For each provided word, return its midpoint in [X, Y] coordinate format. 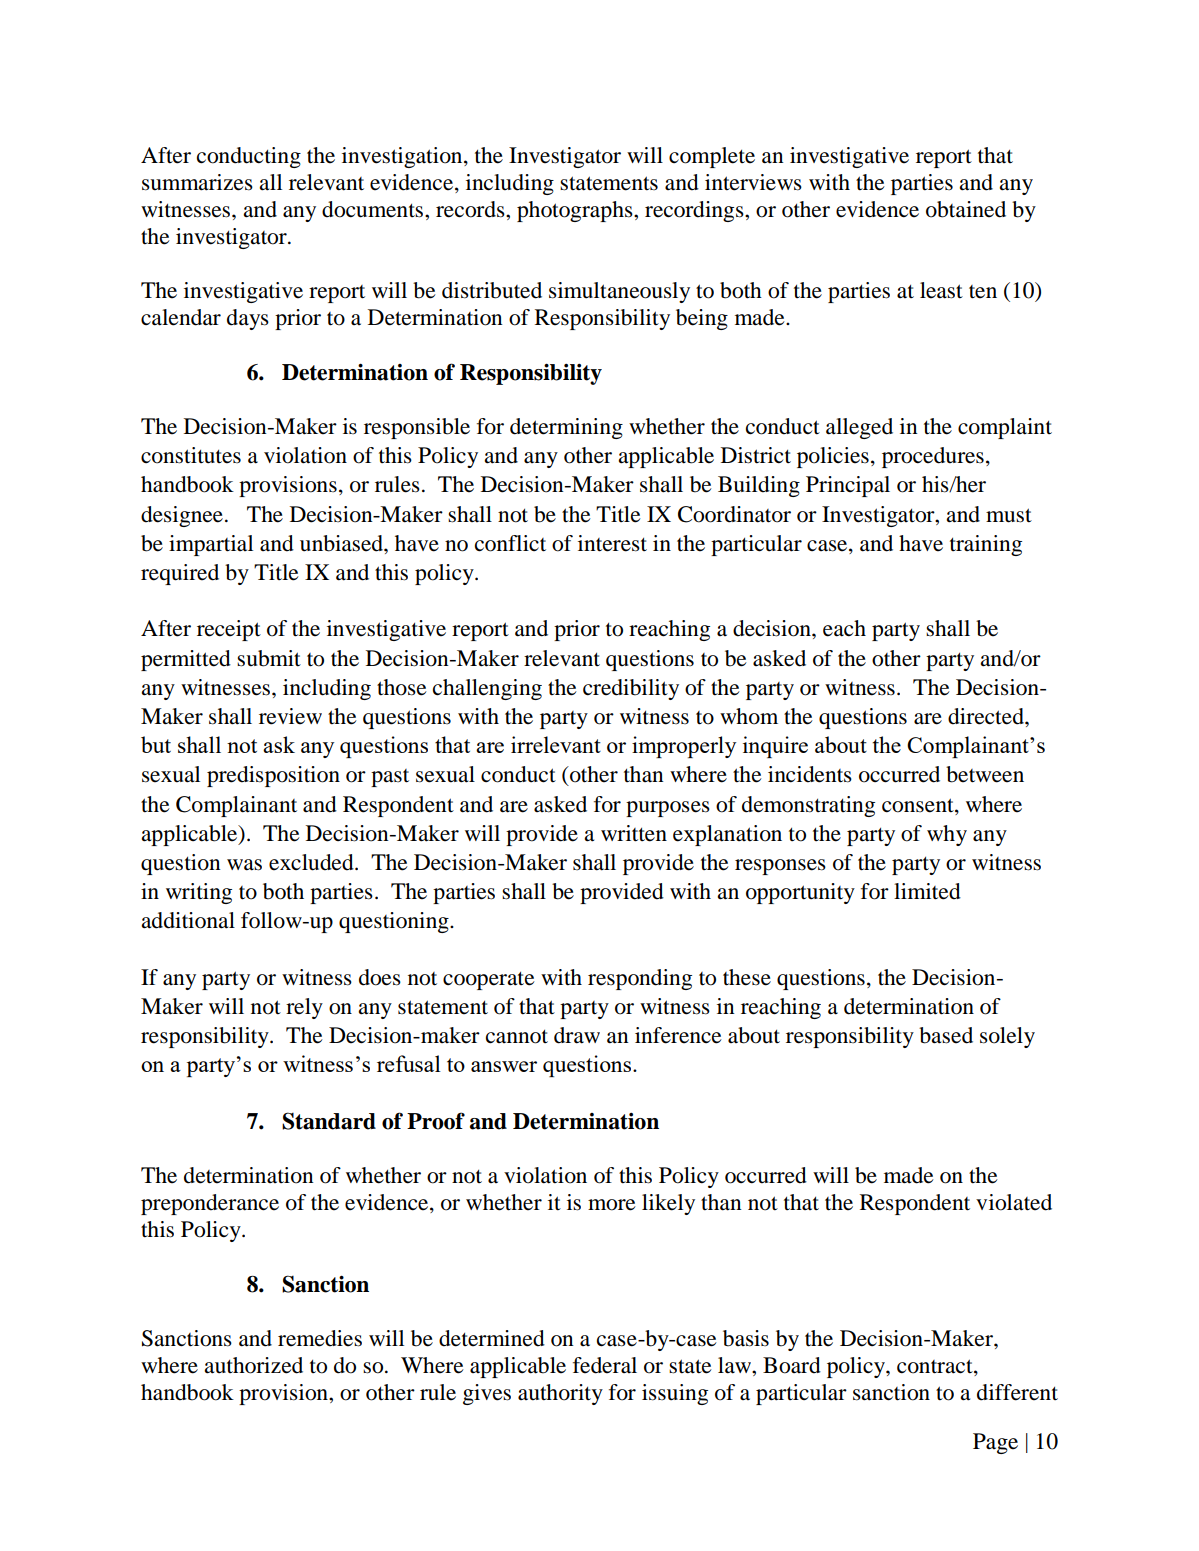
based [946, 1035]
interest [612, 543]
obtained [966, 209]
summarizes [197, 182]
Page [995, 1443]
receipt [229, 630]
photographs [576, 211]
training [986, 545]
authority [560, 1394]
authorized [253, 1365]
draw [577, 1035]
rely [304, 1008]
